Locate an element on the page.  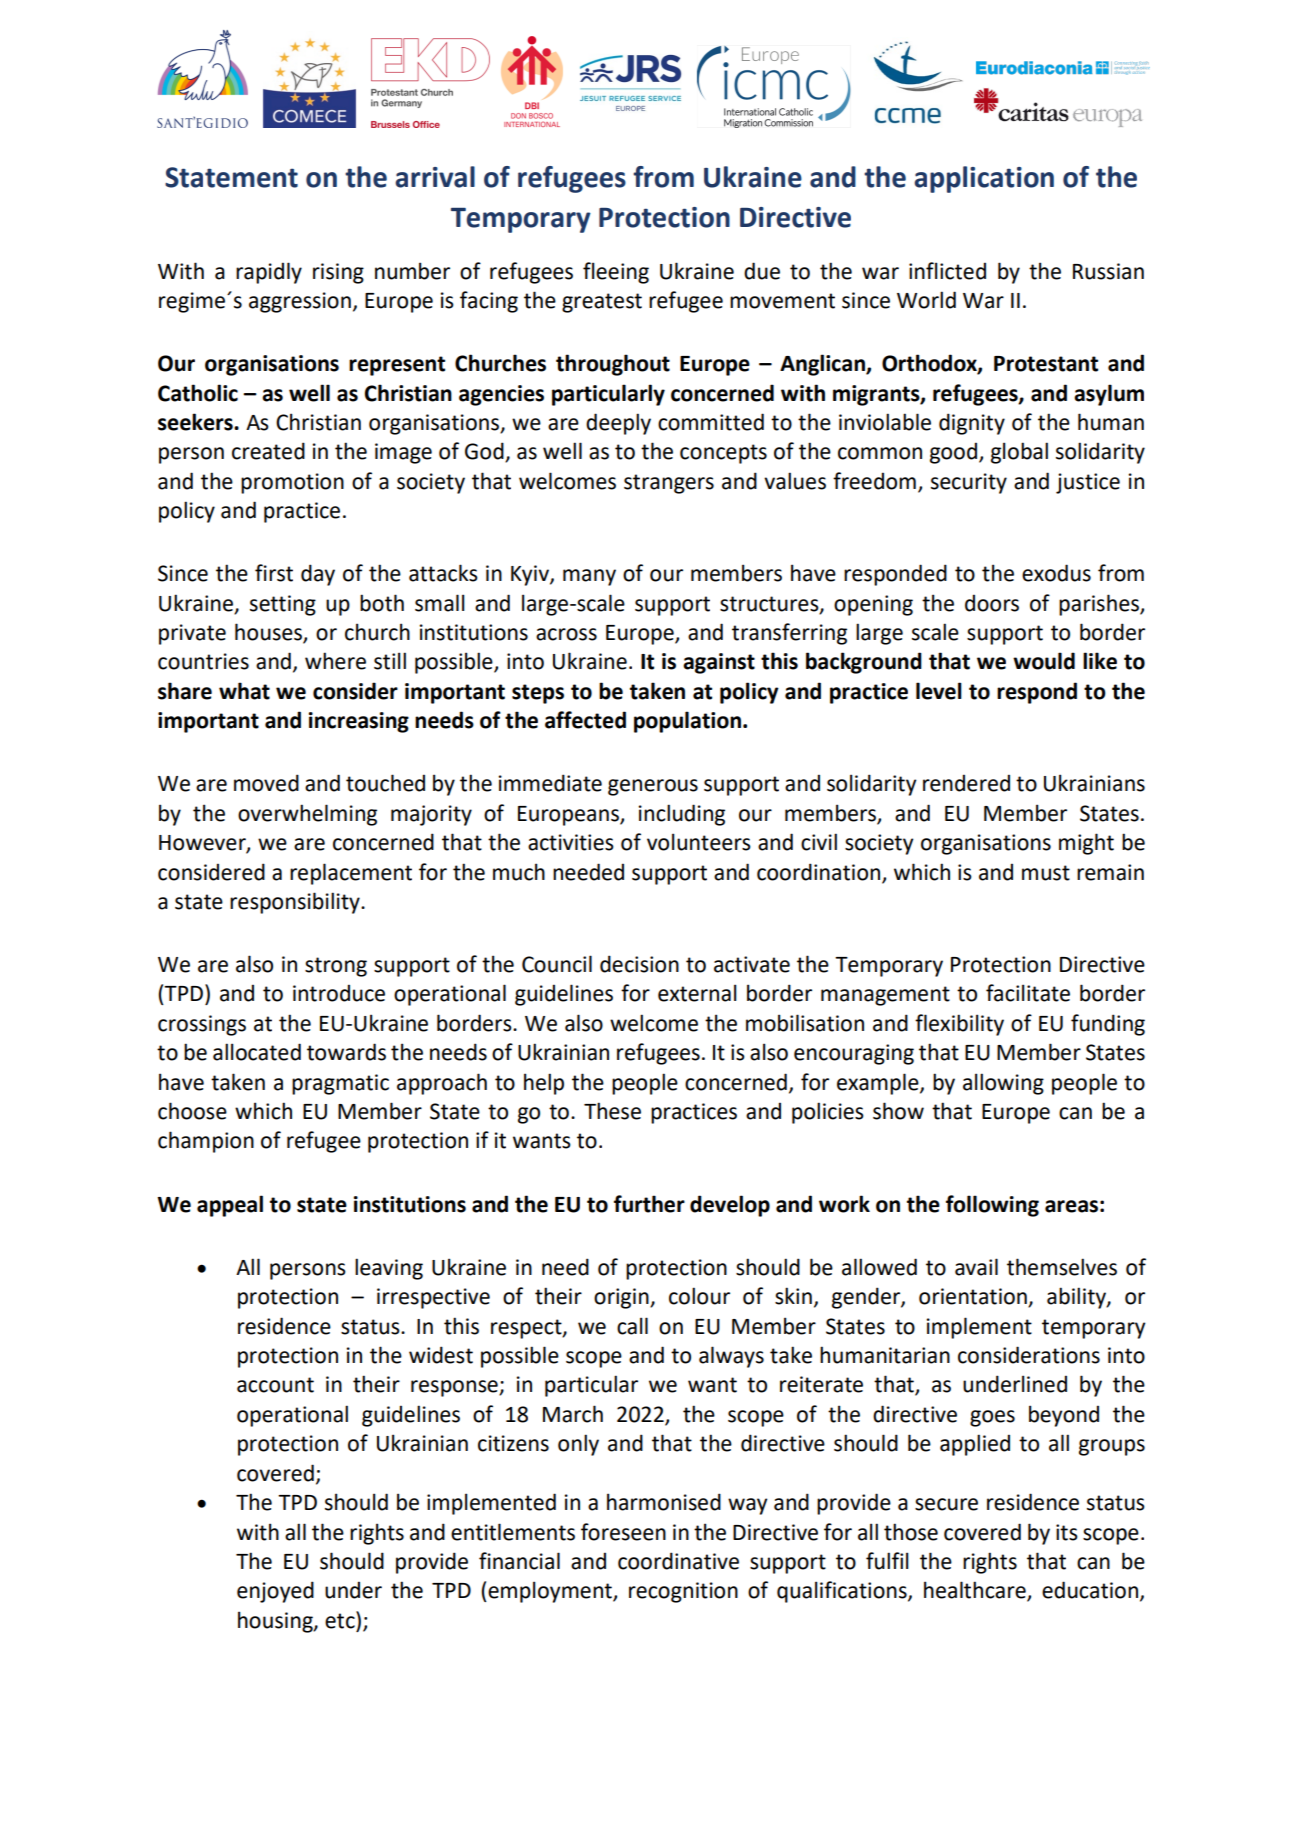
many is located at coordinates (589, 577).
